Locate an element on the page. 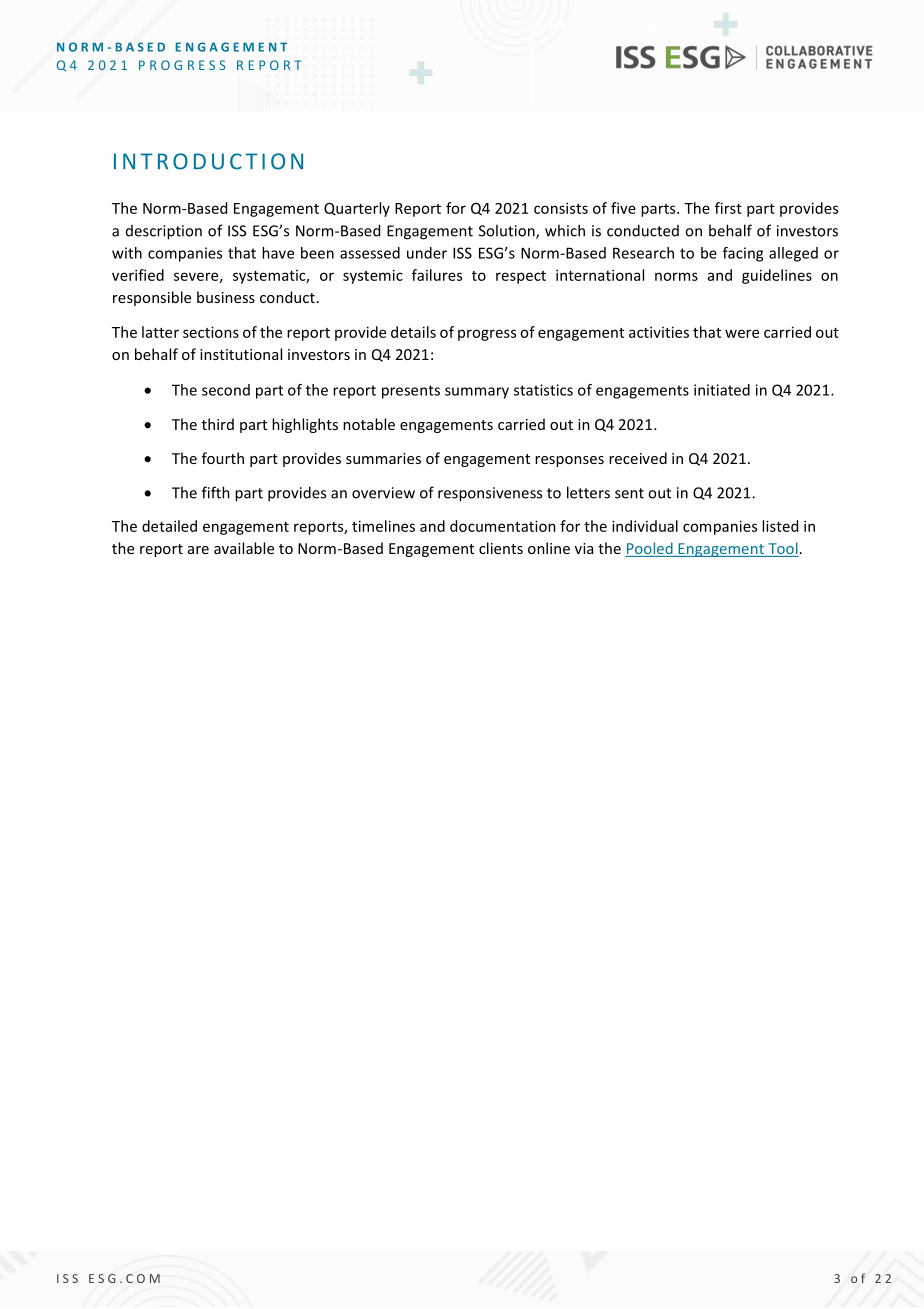 The height and width of the image is (1309, 924). summary is located at coordinates (477, 393).
